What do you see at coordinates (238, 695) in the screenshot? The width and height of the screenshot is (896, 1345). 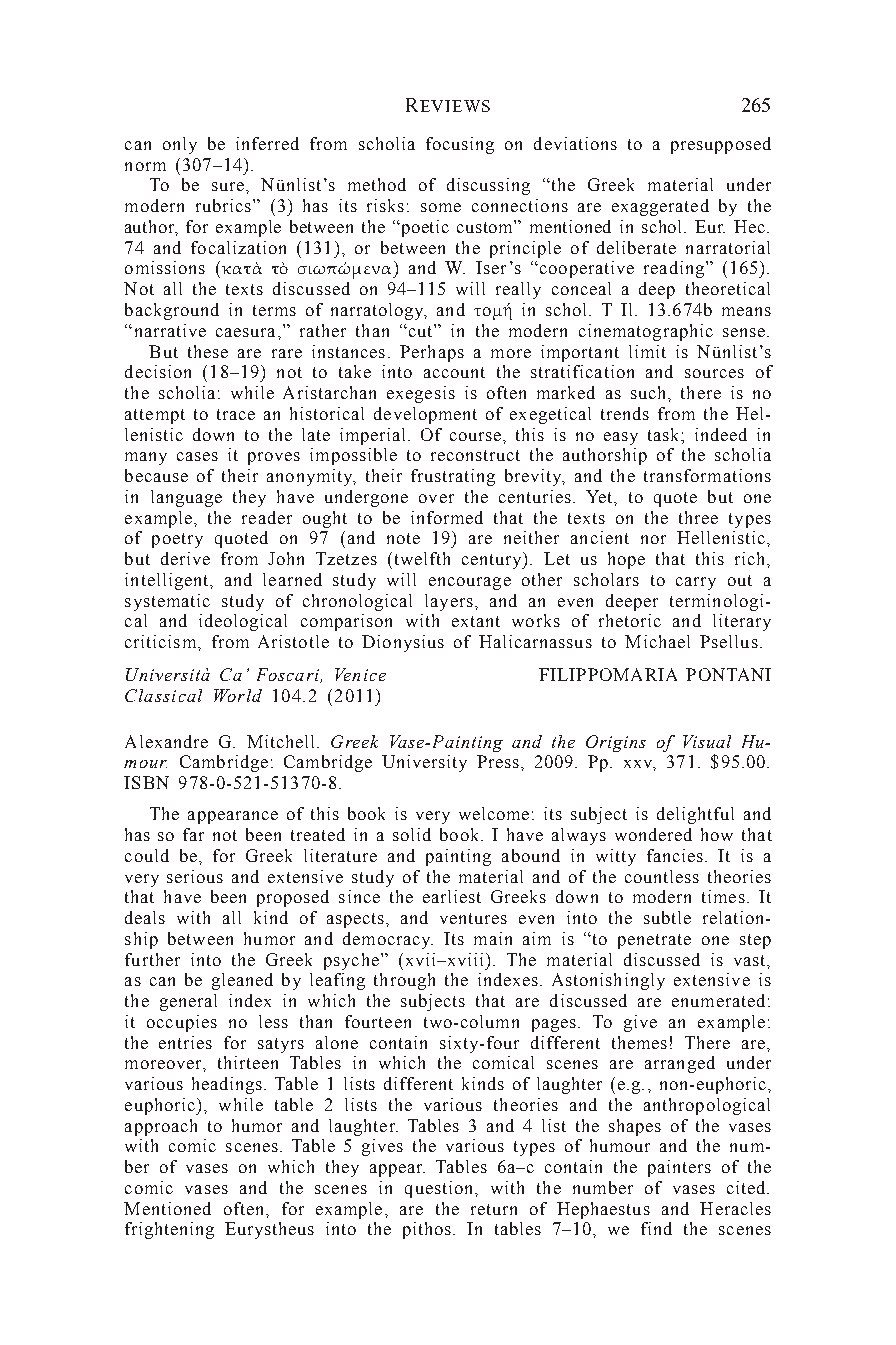 I see `World` at bounding box center [238, 695].
